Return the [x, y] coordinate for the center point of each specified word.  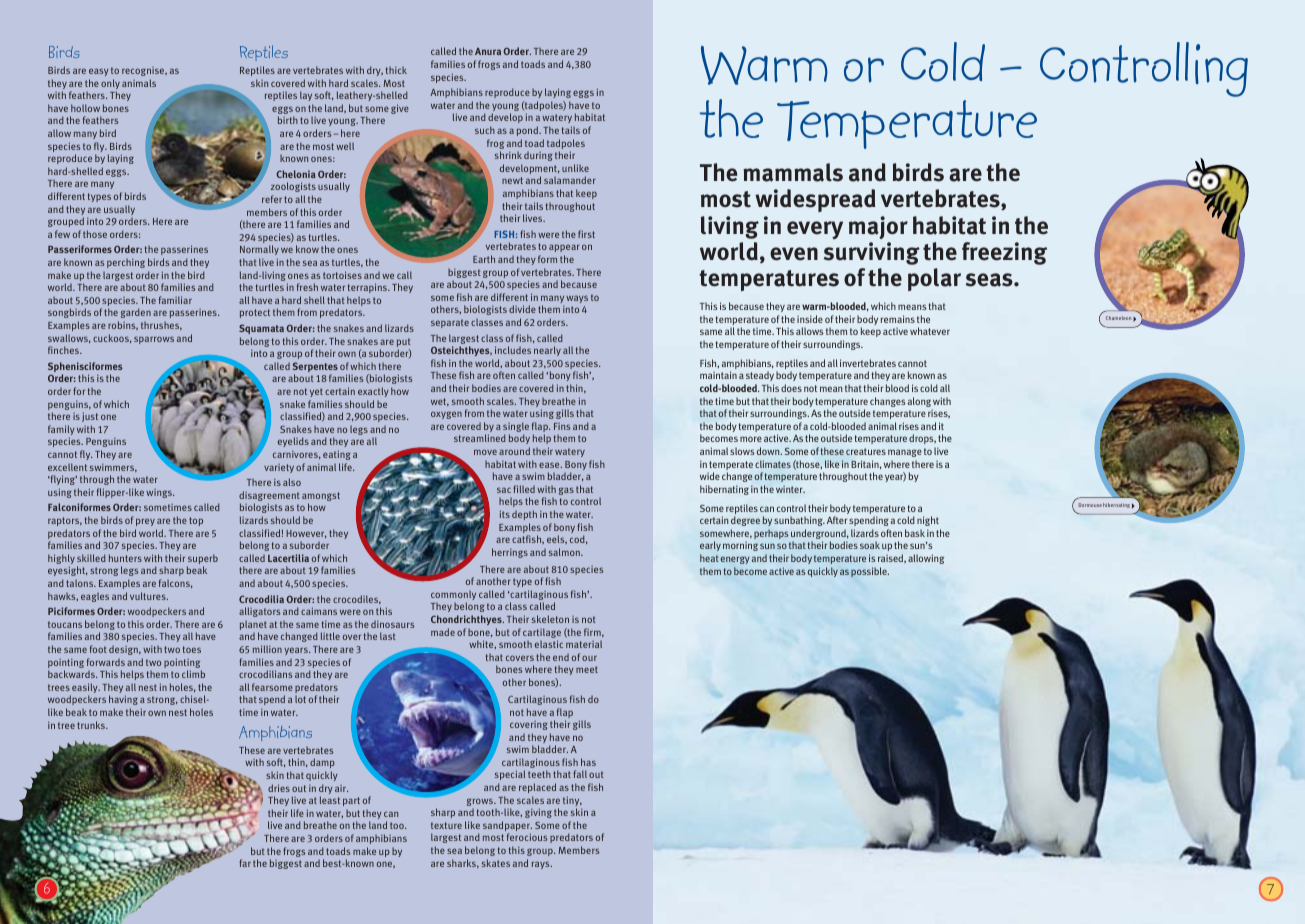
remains [898, 319]
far [245, 863]
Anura [488, 51]
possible [870, 572]
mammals [793, 172]
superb [202, 560]
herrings [510, 553]
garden [136, 313]
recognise [144, 71]
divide [522, 309]
